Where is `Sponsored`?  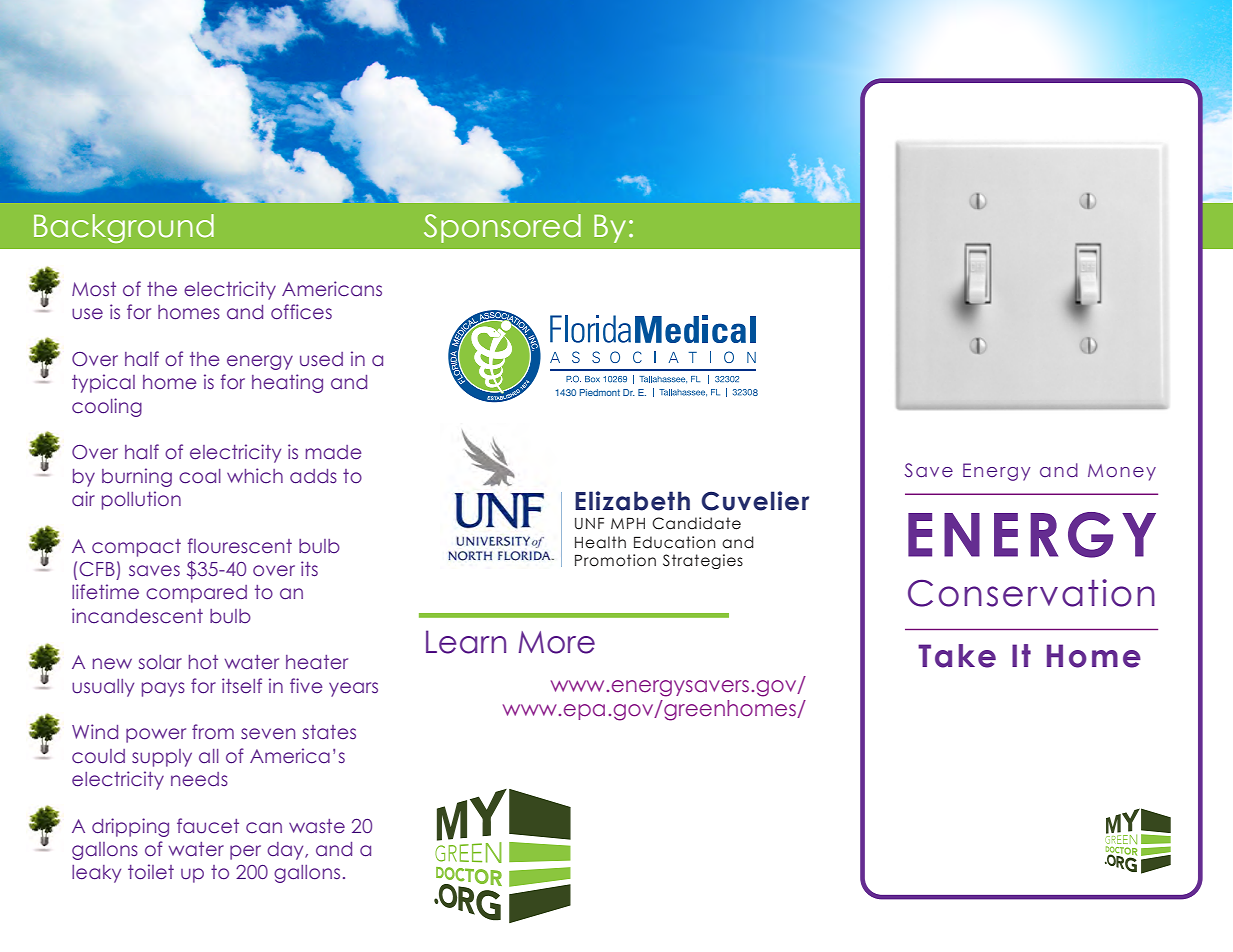 Sponsored is located at coordinates (502, 228).
